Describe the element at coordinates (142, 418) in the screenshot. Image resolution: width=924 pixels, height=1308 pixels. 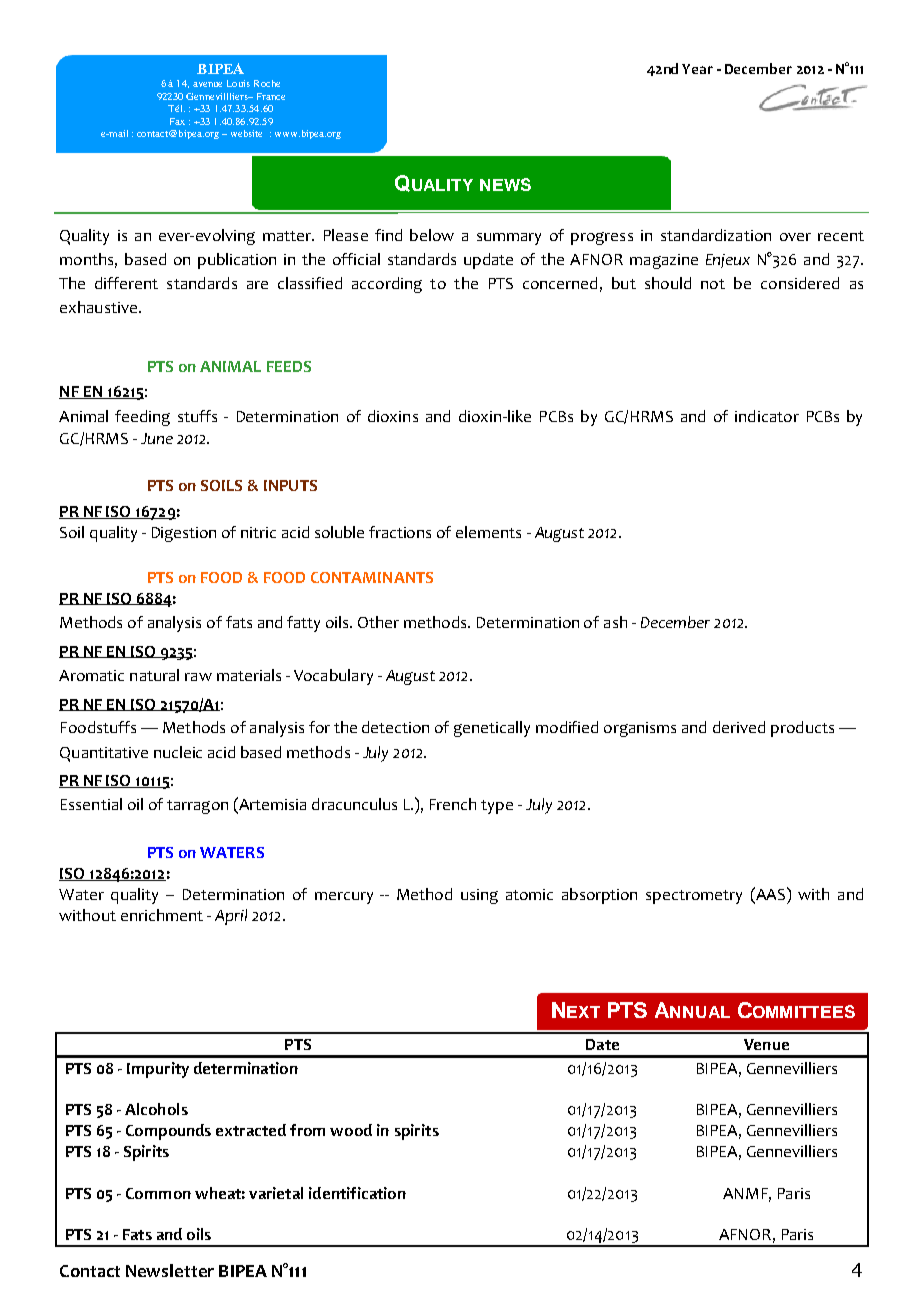
I see `feeding` at that location.
